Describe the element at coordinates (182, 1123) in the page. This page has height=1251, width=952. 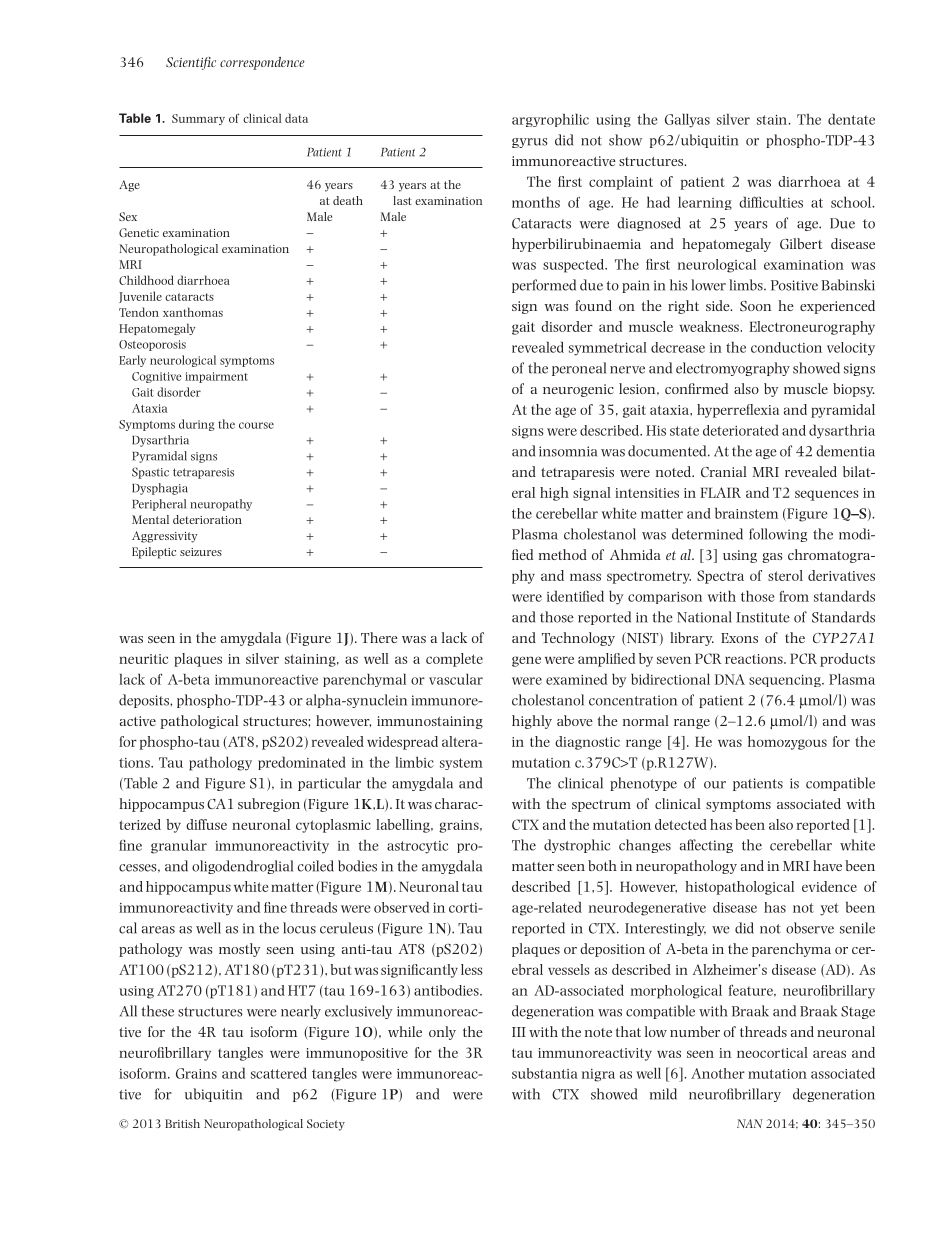
I see `British` at that location.
